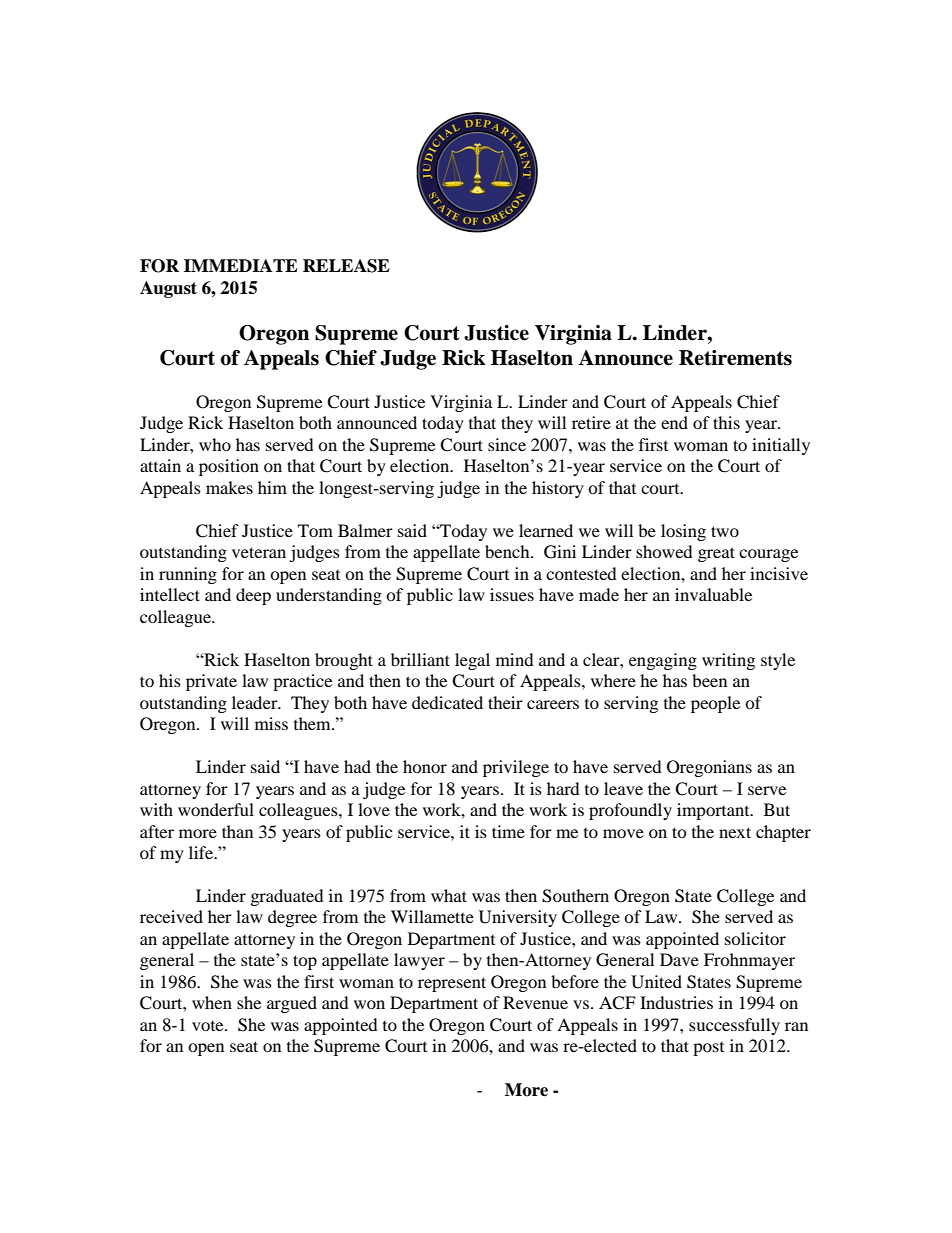 The width and height of the screenshot is (952, 1233). Describe the element at coordinates (346, 266) in the screenshot. I see `RELEASE` at that location.
